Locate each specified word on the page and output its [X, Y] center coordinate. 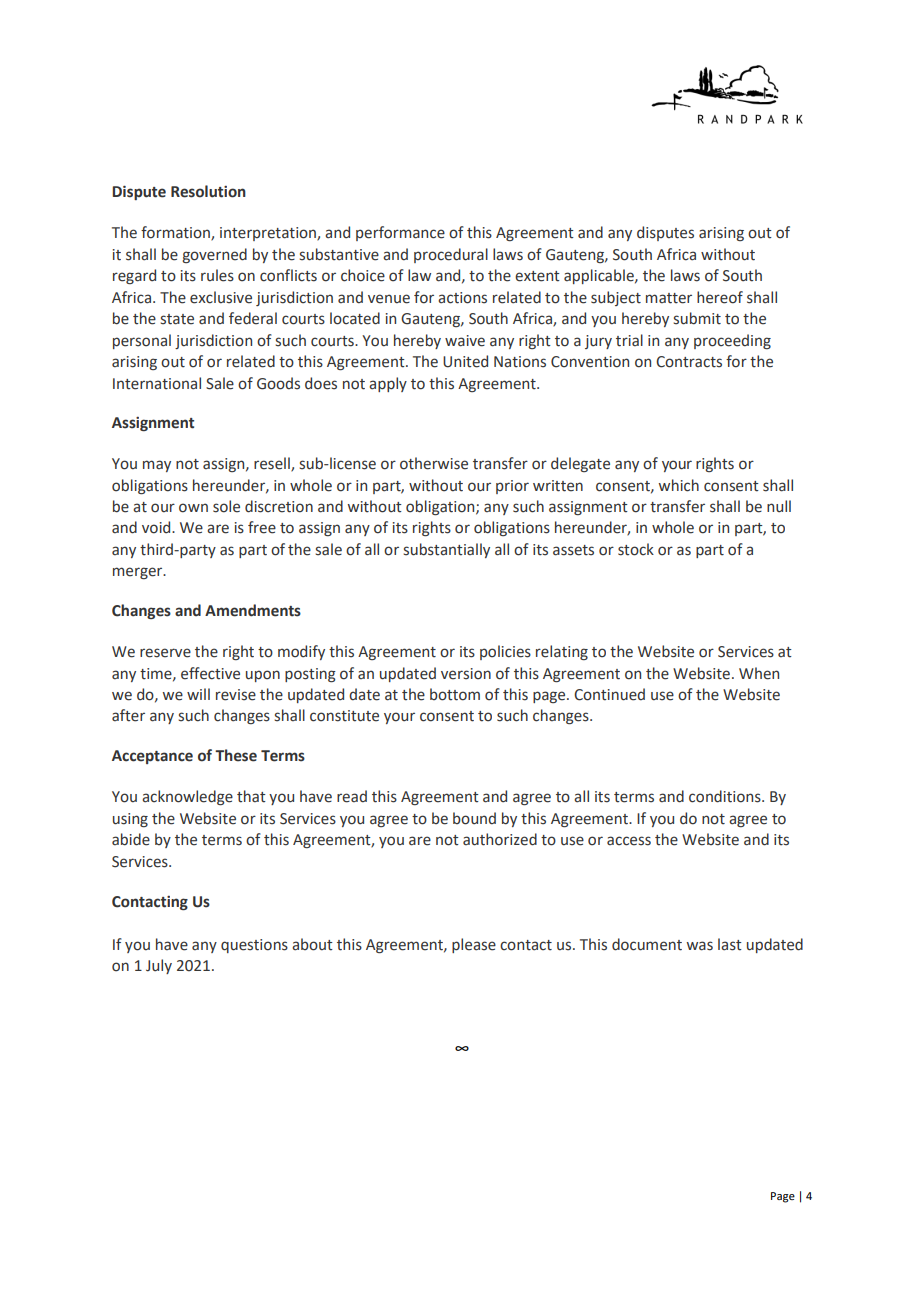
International [157, 383]
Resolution [208, 191]
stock [636, 549]
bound [474, 818]
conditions [726, 796]
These [236, 755]
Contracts [689, 362]
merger [139, 573]
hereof [720, 297]
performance [400, 233]
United [465, 361]
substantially [446, 550]
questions [254, 946]
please [474, 945]
